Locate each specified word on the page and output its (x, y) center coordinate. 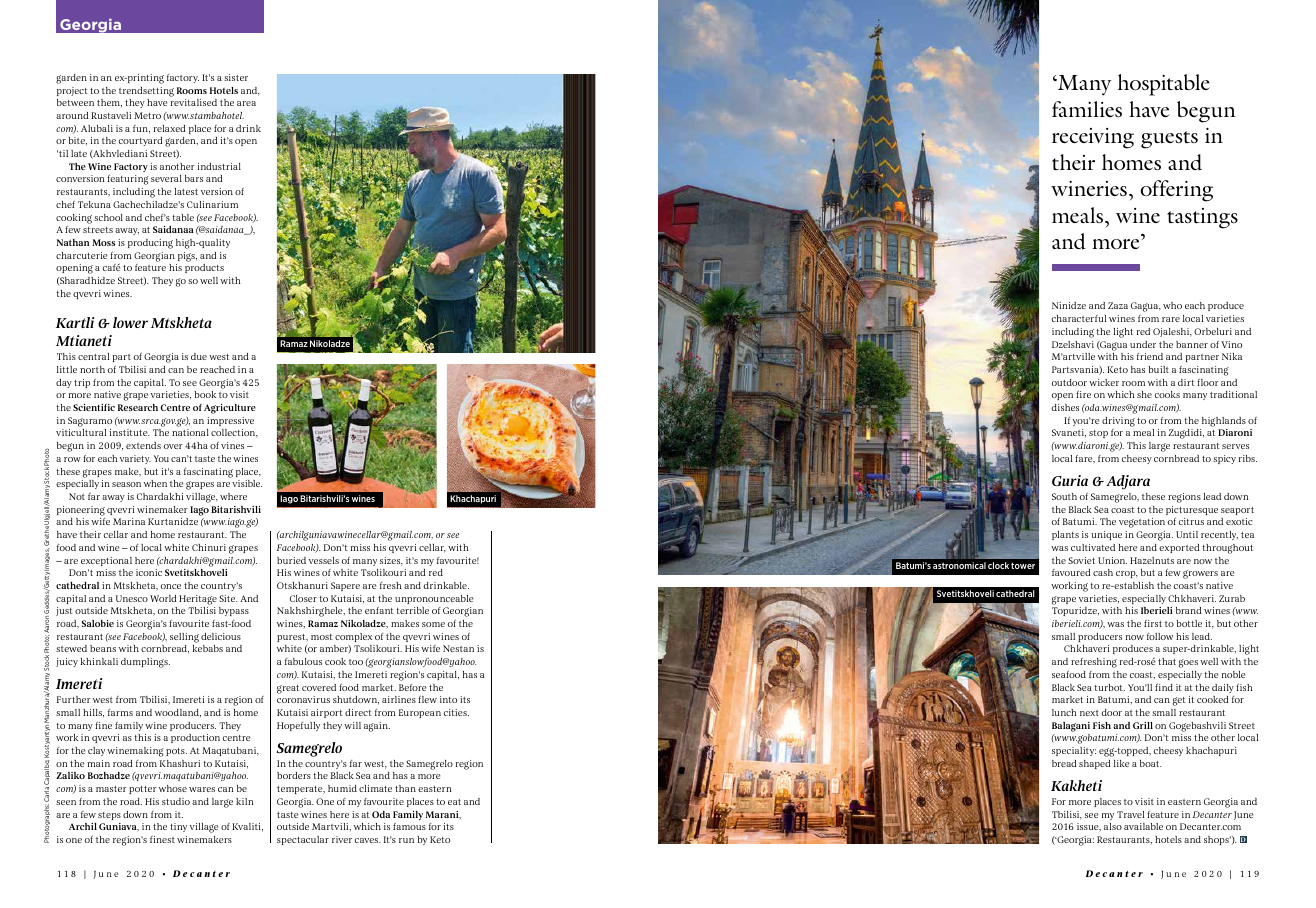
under (1143, 344)
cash (1103, 572)
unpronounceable (434, 599)
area (246, 103)
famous (409, 826)
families (1087, 109)
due (199, 356)
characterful (1079, 318)
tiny (178, 827)
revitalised (194, 102)
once (171, 586)
